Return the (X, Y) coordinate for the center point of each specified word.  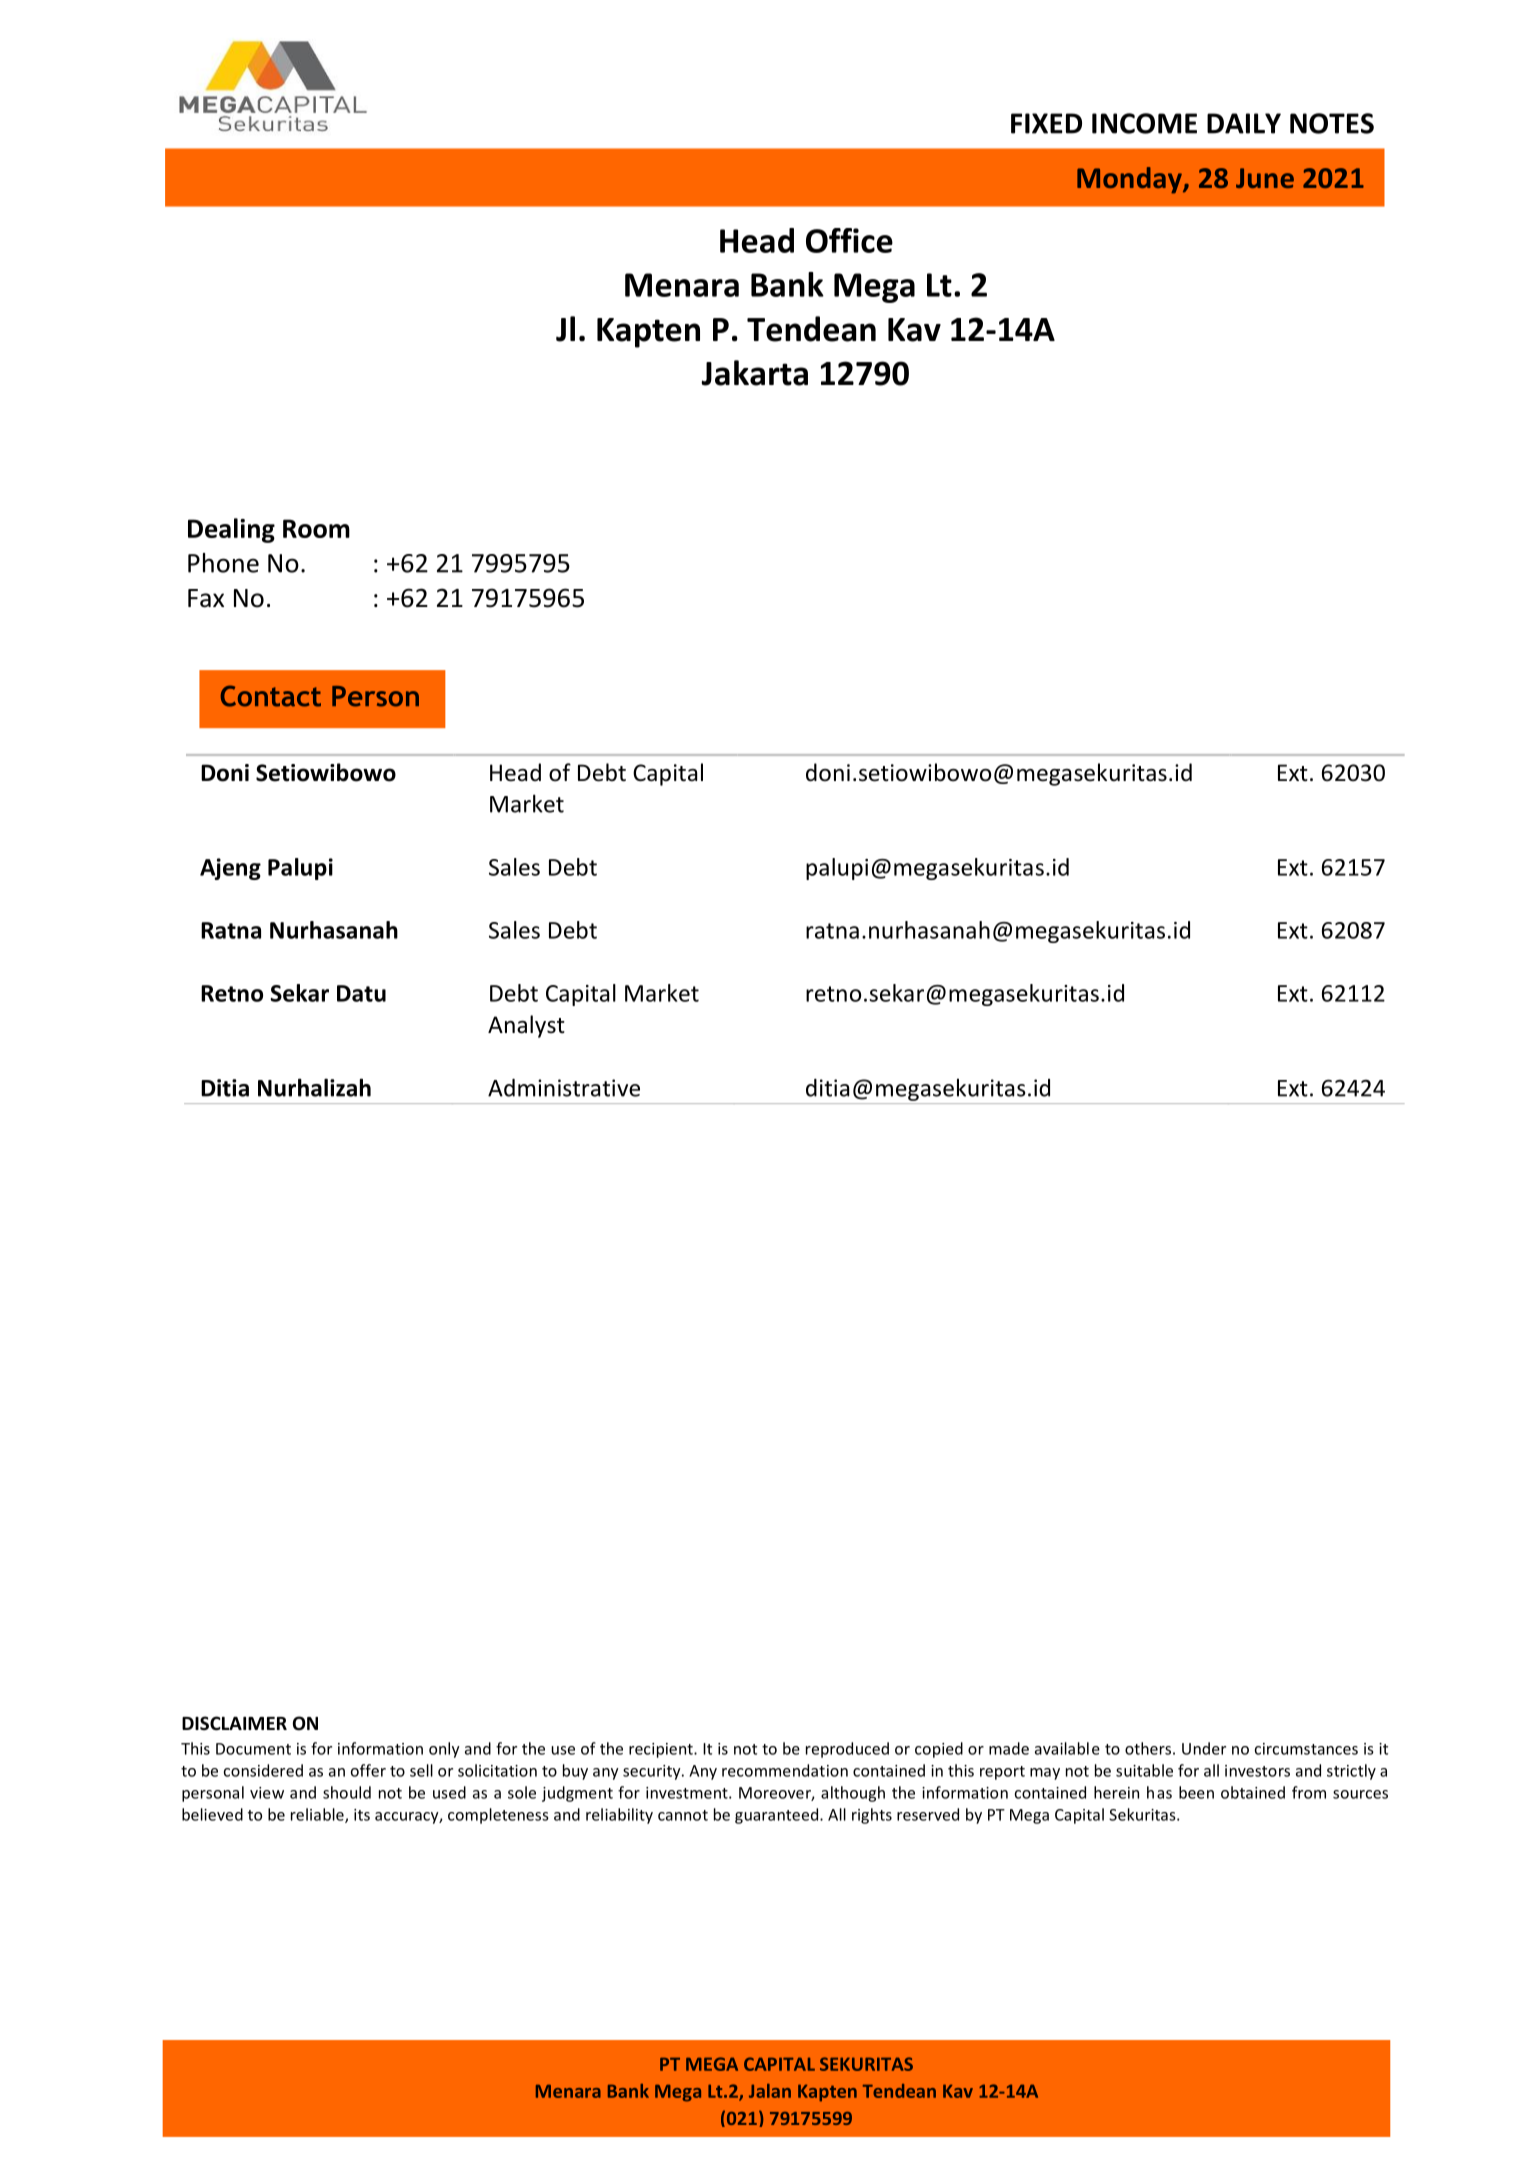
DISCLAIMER (234, 1723)
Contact (271, 696)
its (362, 1815)
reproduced (847, 1750)
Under (1204, 1748)
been (1196, 1792)
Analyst (526, 1026)
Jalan (770, 2091)
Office (849, 240)
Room (316, 528)
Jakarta (754, 373)
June (1265, 178)
